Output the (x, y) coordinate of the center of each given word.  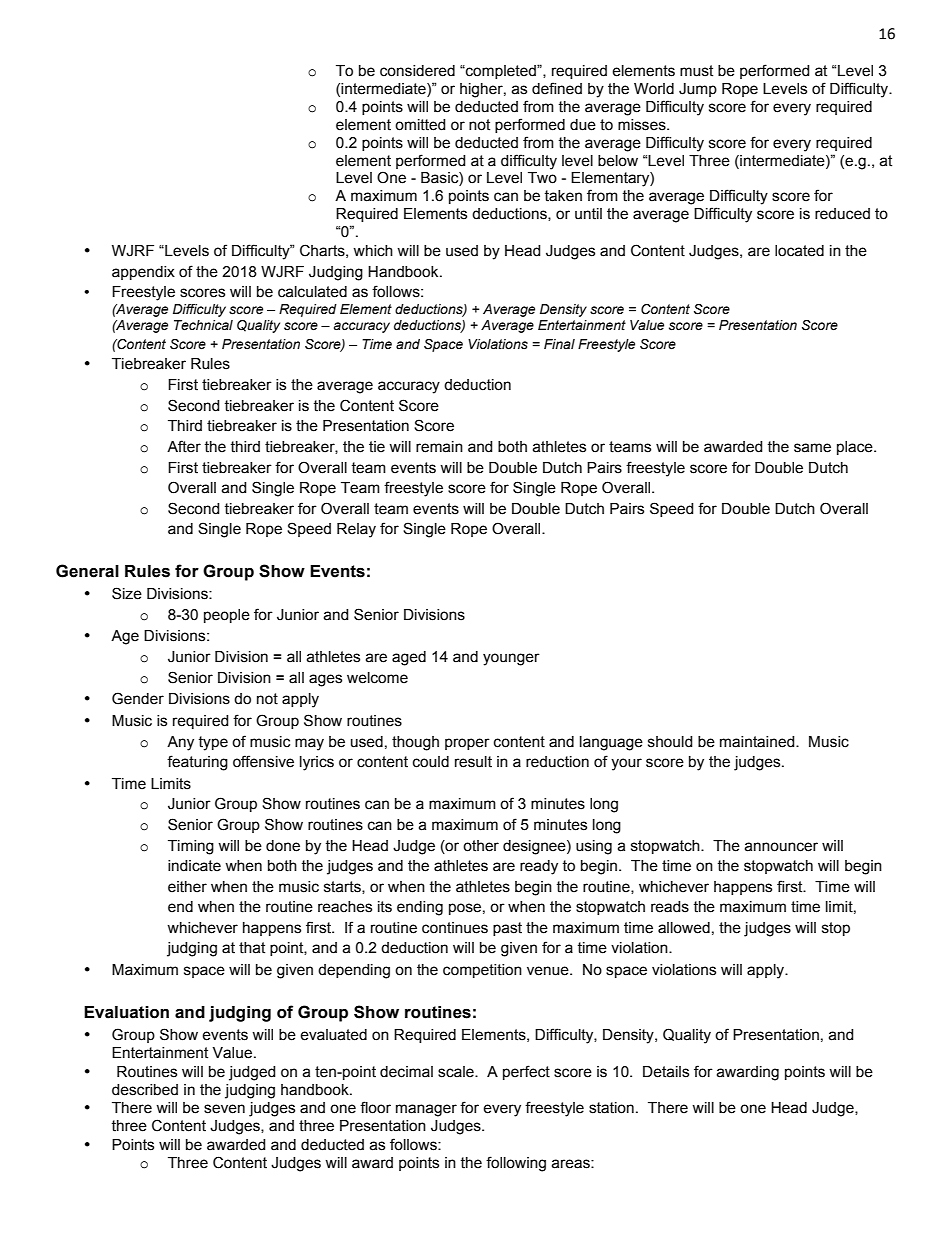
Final (559, 344)
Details (666, 1072)
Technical (203, 325)
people (227, 616)
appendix (143, 273)
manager (426, 1110)
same (812, 448)
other (481, 846)
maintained (758, 742)
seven (224, 1109)
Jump (698, 90)
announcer (781, 847)
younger (511, 659)
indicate (194, 866)
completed (501, 72)
